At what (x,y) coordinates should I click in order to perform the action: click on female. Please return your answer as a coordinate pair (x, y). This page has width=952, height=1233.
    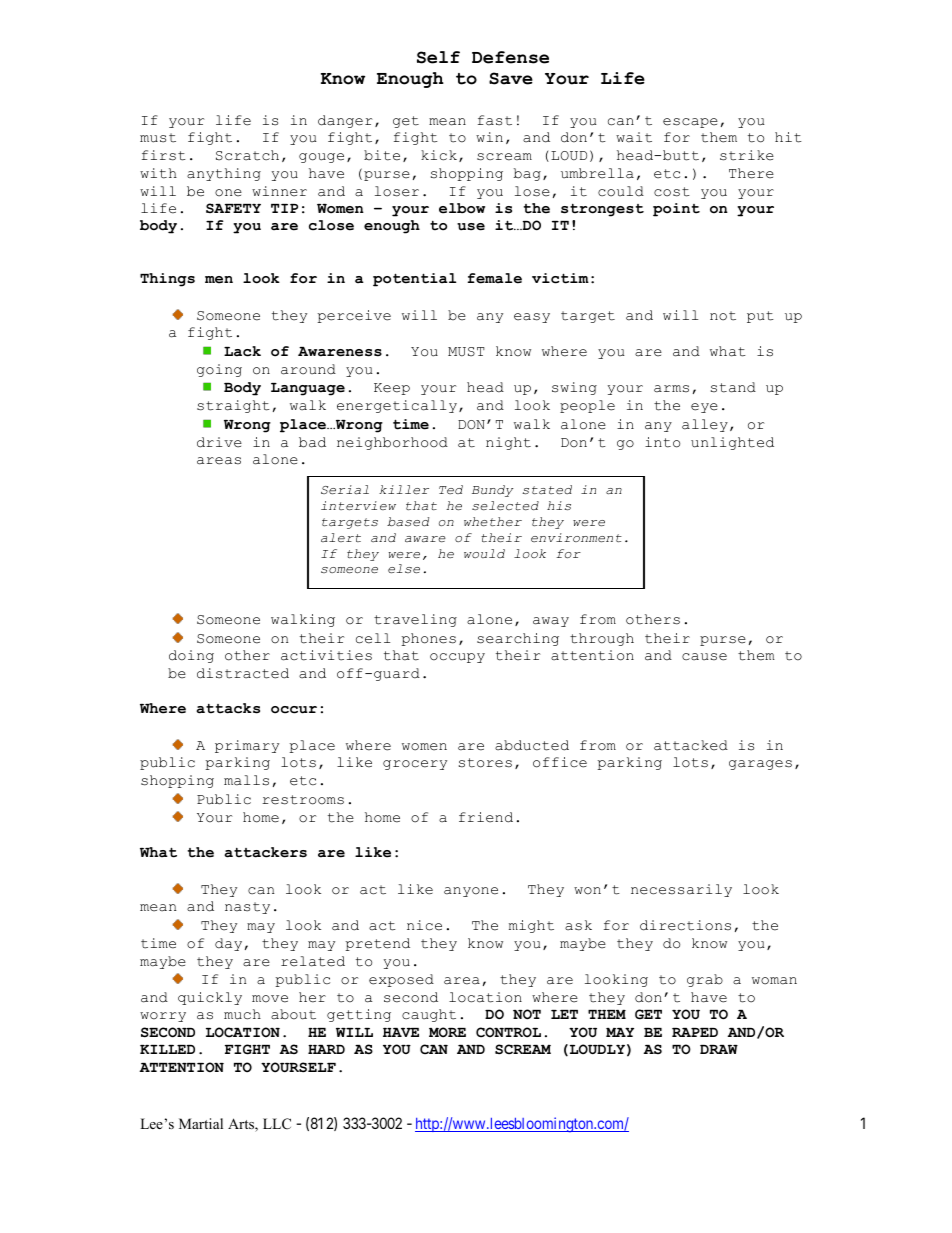
    Looking at the image, I should click on (494, 278).
